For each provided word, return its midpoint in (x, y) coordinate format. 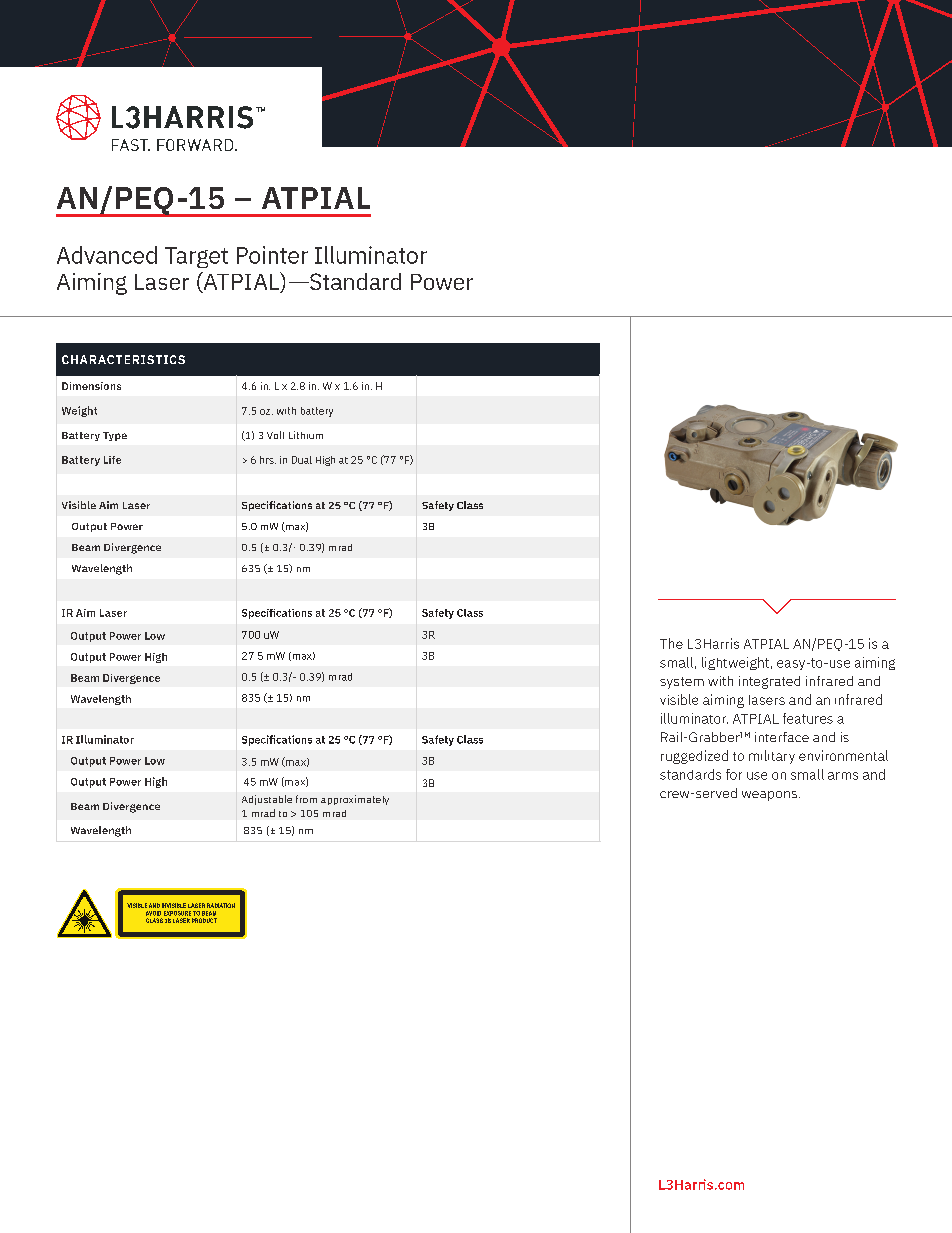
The (671, 643)
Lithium (306, 435)
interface (782, 737)
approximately (355, 800)
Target (196, 257)
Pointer (272, 255)
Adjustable (267, 800)
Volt (275, 435)
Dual (302, 460)
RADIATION (221, 905)
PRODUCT (204, 920)
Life (112, 460)
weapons (769, 796)
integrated (769, 682)
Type (115, 436)
